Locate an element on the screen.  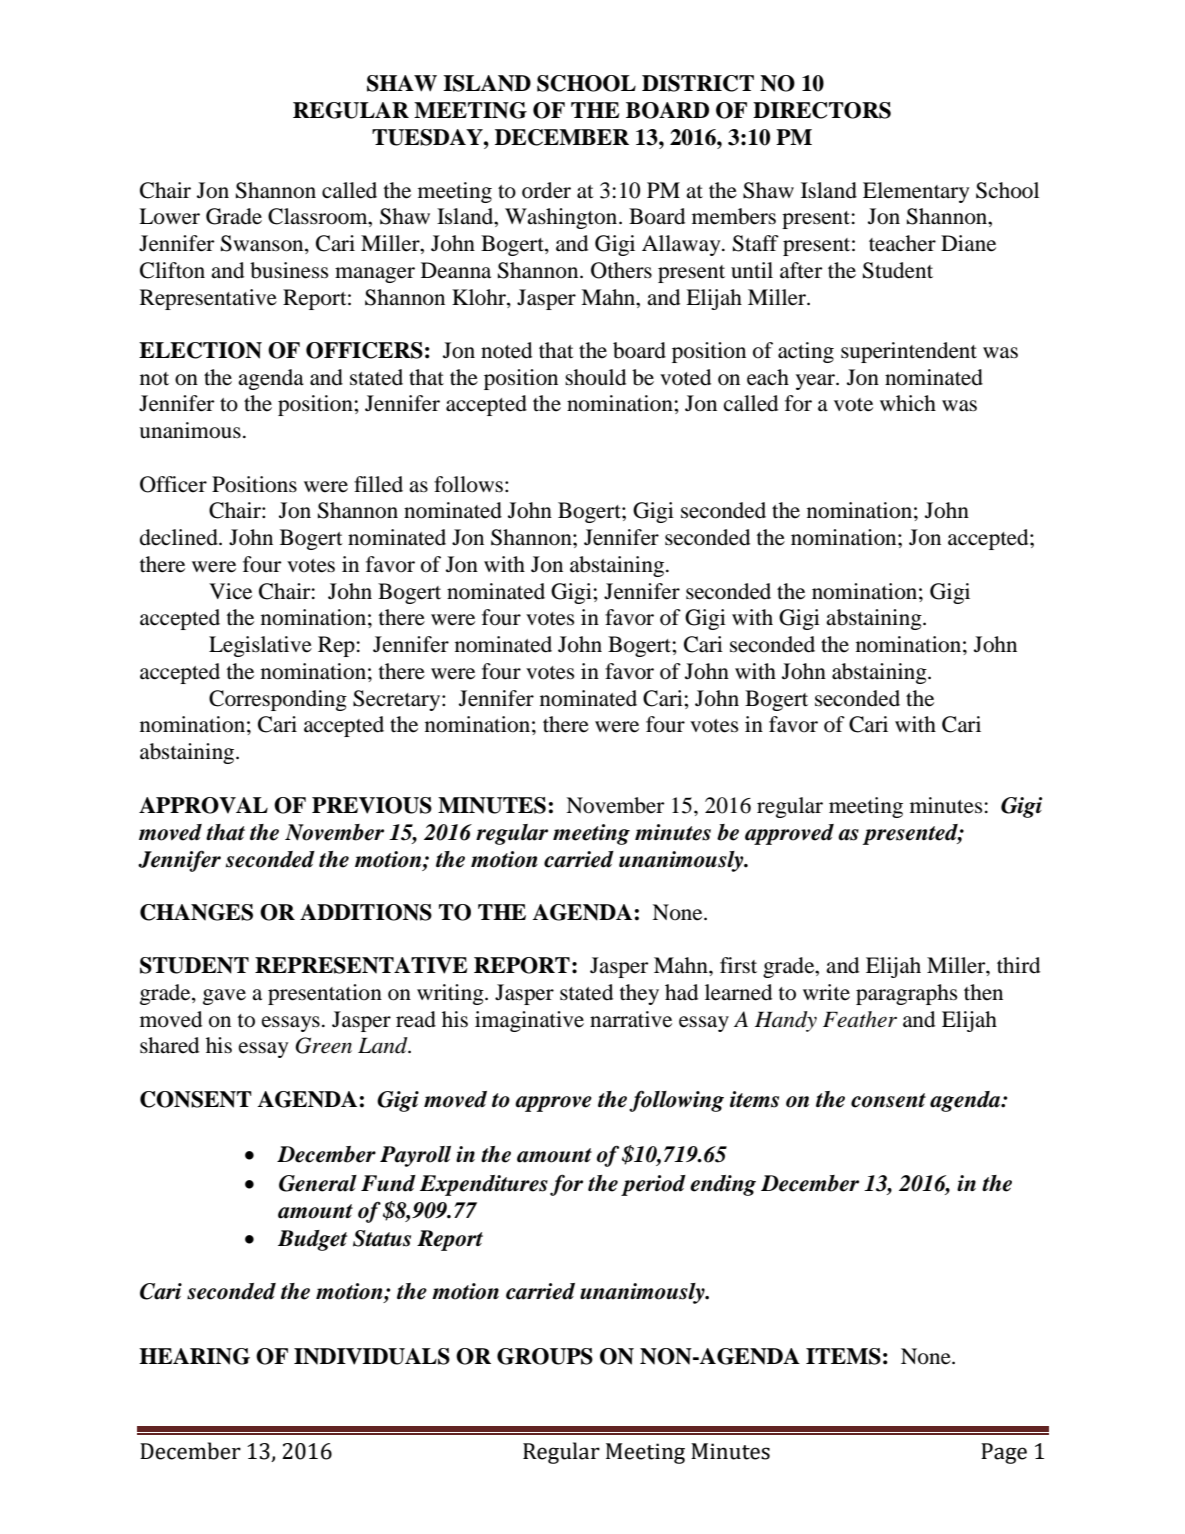
order is located at coordinates (546, 190).
